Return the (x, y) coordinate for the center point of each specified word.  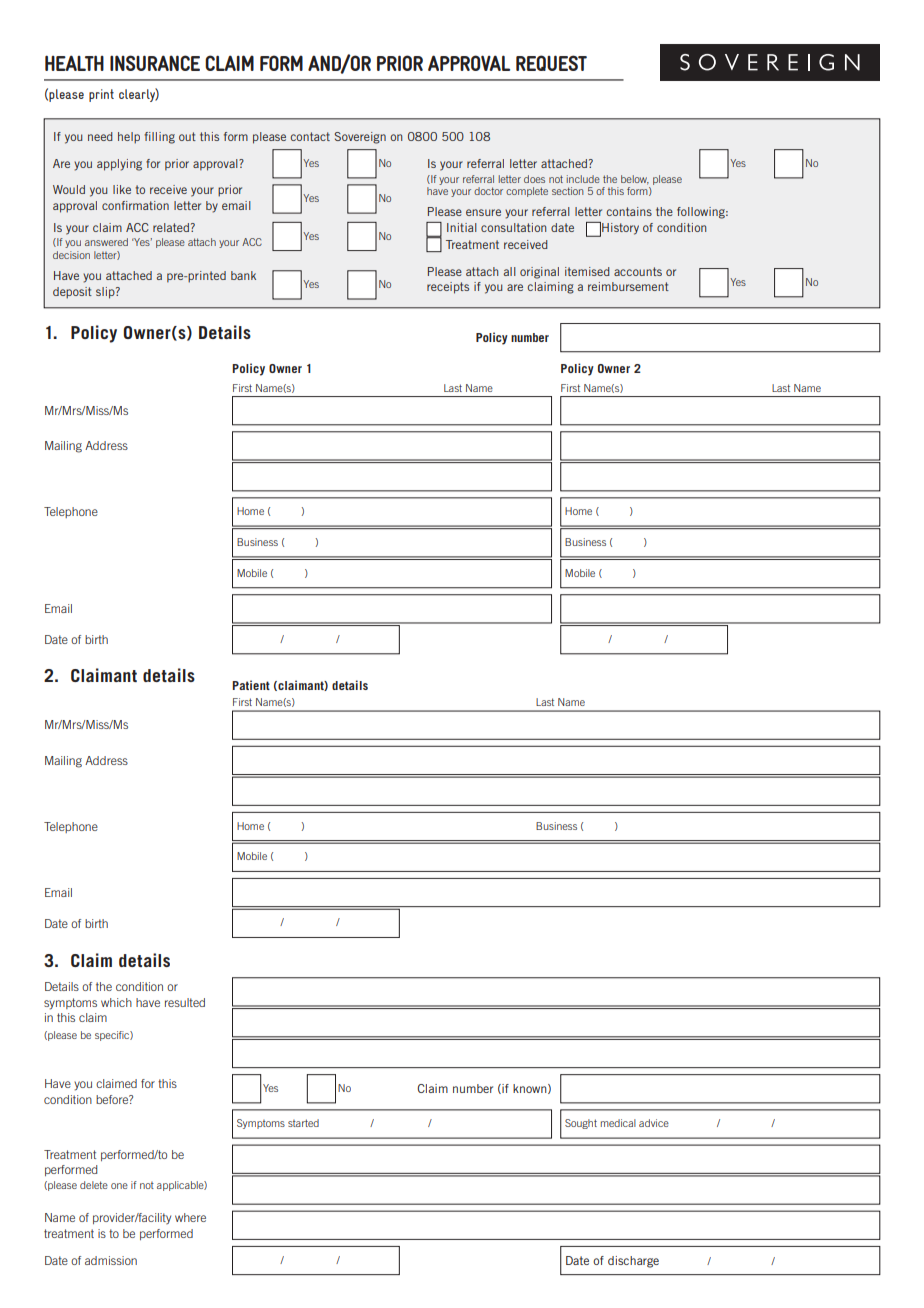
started (303, 1123)
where (190, 1217)
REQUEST (551, 63)
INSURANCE (155, 63)
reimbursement (628, 286)
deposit (72, 293)
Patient (251, 685)
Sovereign (360, 138)
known (531, 1089)
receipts (448, 288)
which (116, 1002)
